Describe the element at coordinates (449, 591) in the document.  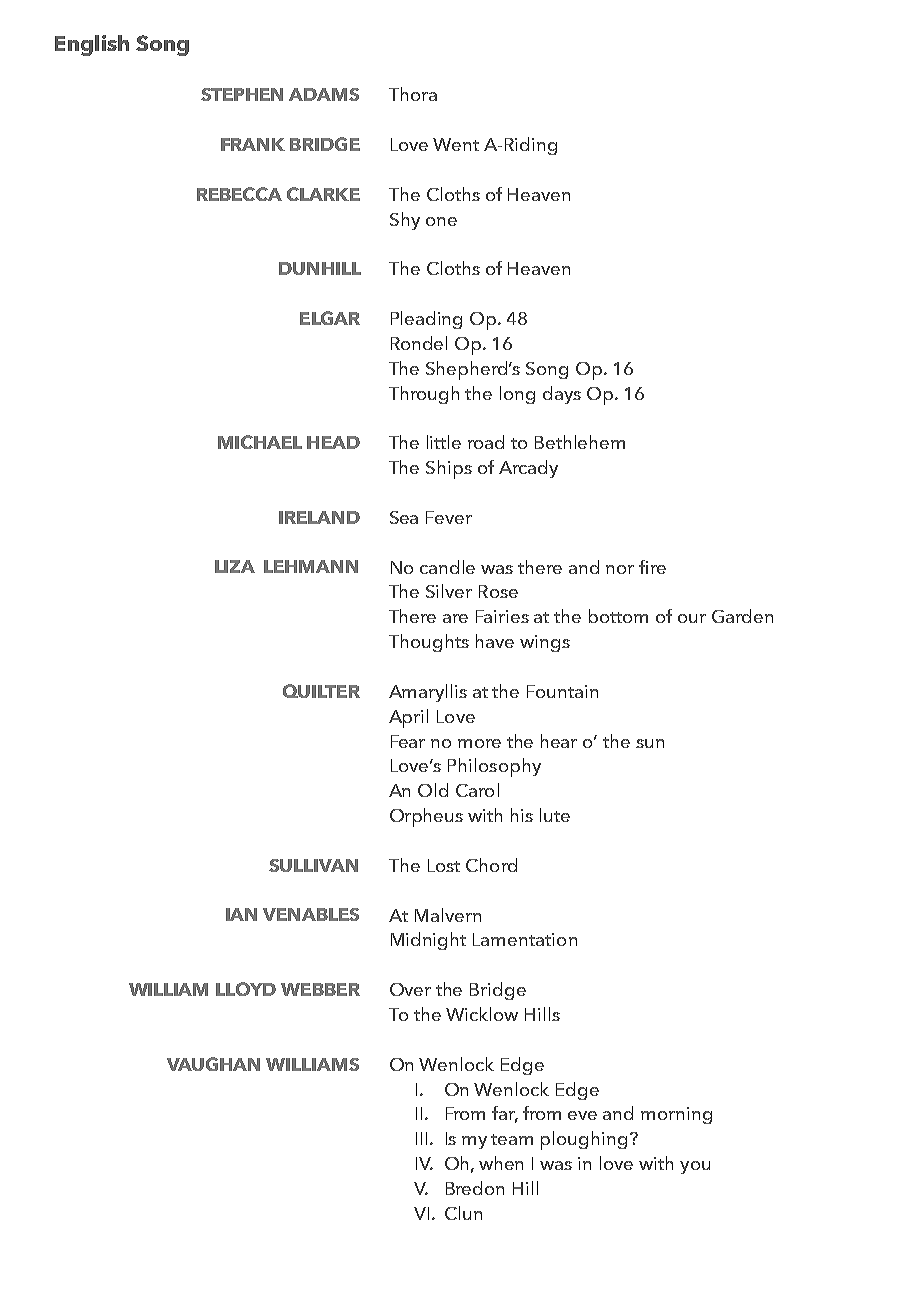
I see `Silver` at that location.
